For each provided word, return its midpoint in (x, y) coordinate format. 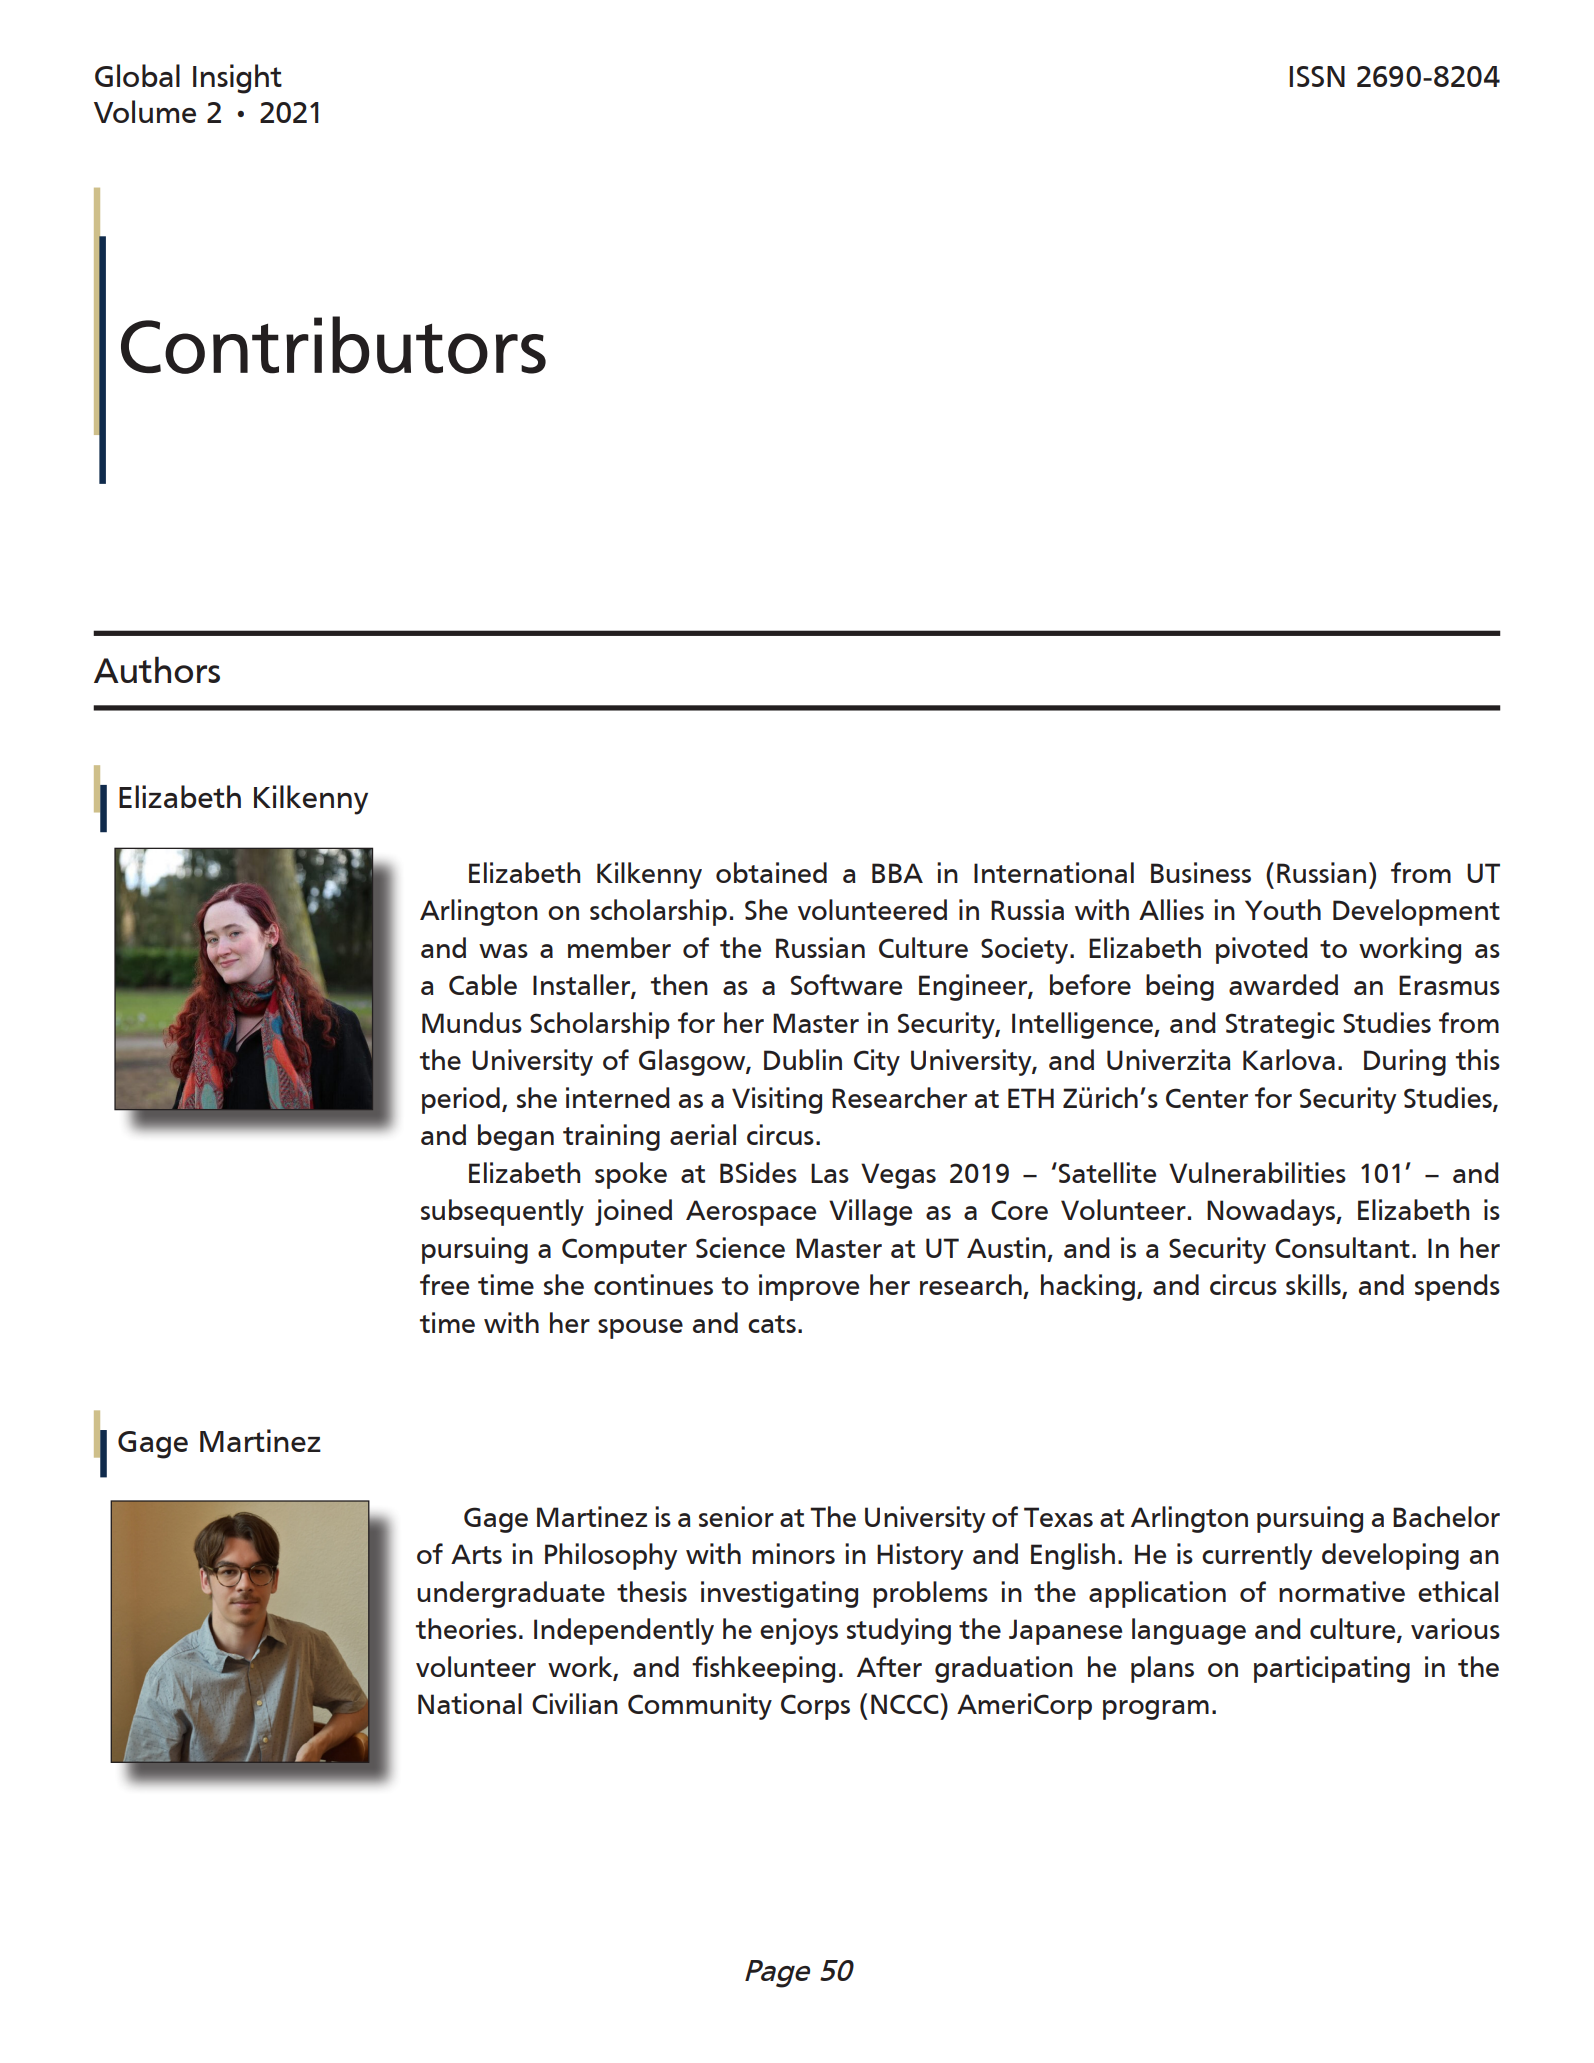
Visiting (777, 1100)
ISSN (1317, 76)
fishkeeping (763, 1669)
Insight (237, 79)
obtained (771, 872)
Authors (157, 669)
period (461, 1100)
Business (1201, 872)
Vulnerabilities (1257, 1172)
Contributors (333, 345)
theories (466, 1628)
